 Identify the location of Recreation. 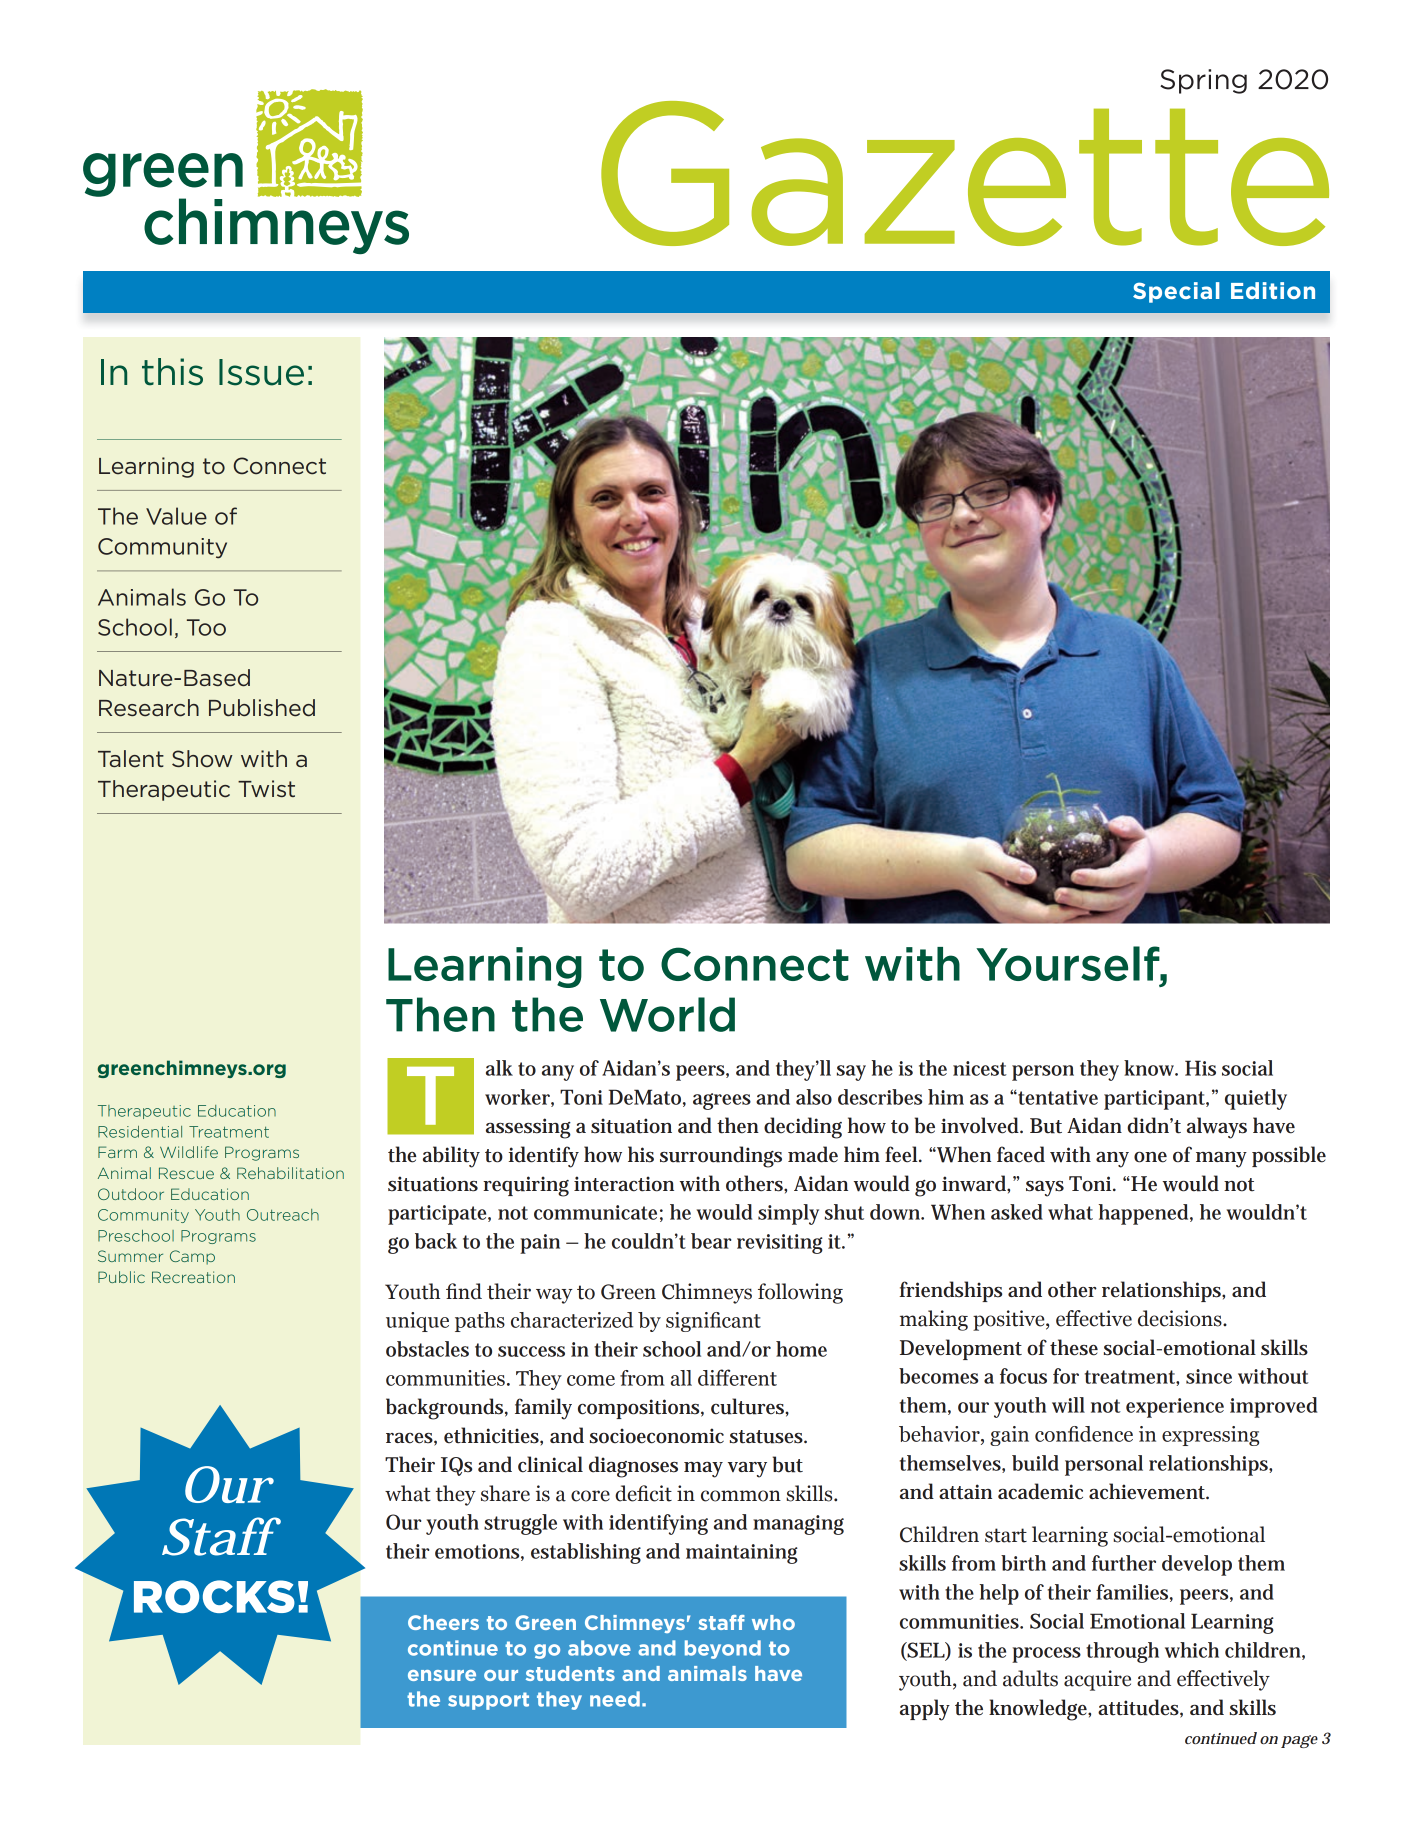
(193, 1277).
